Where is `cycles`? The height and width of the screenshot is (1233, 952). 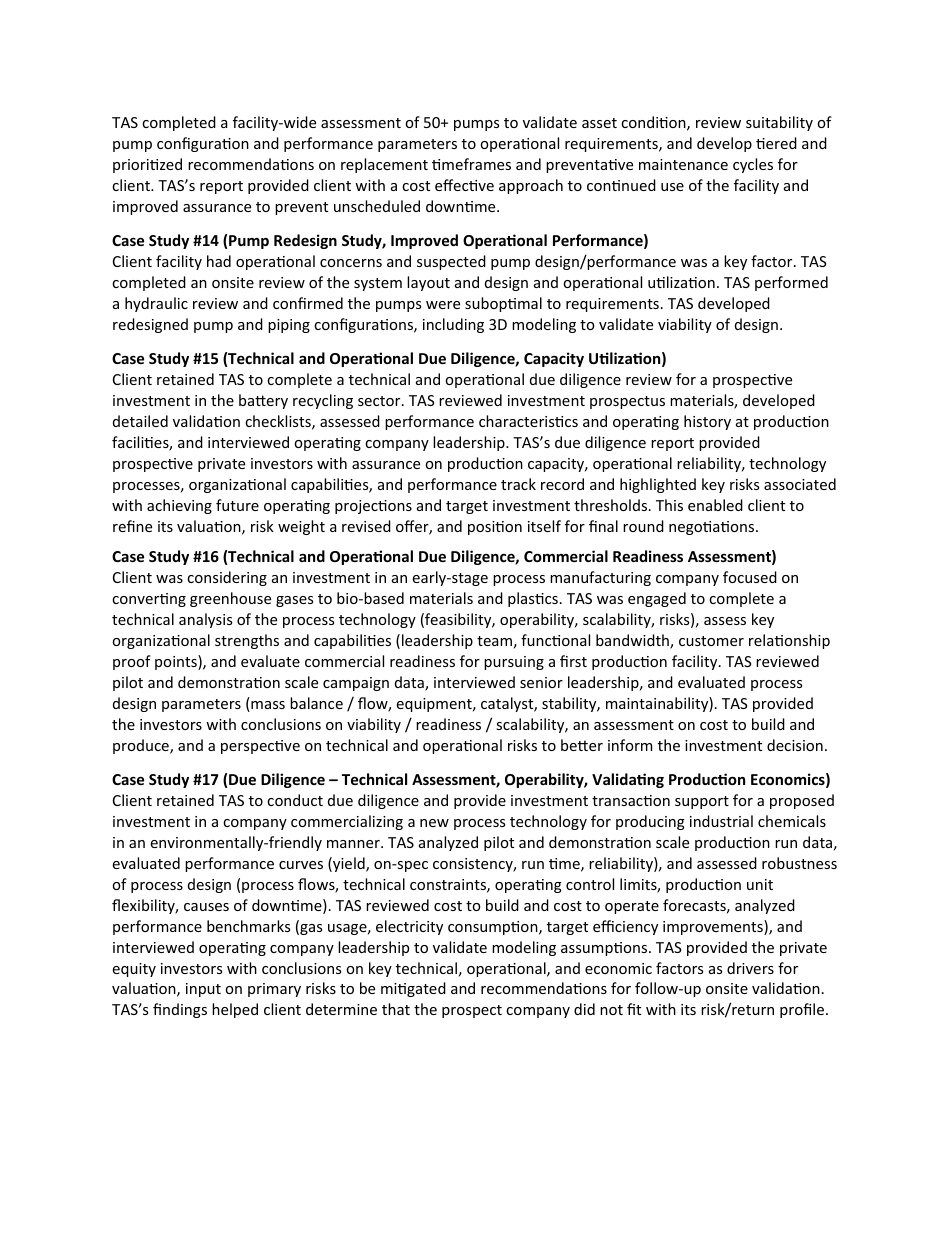
cycles is located at coordinates (753, 165).
